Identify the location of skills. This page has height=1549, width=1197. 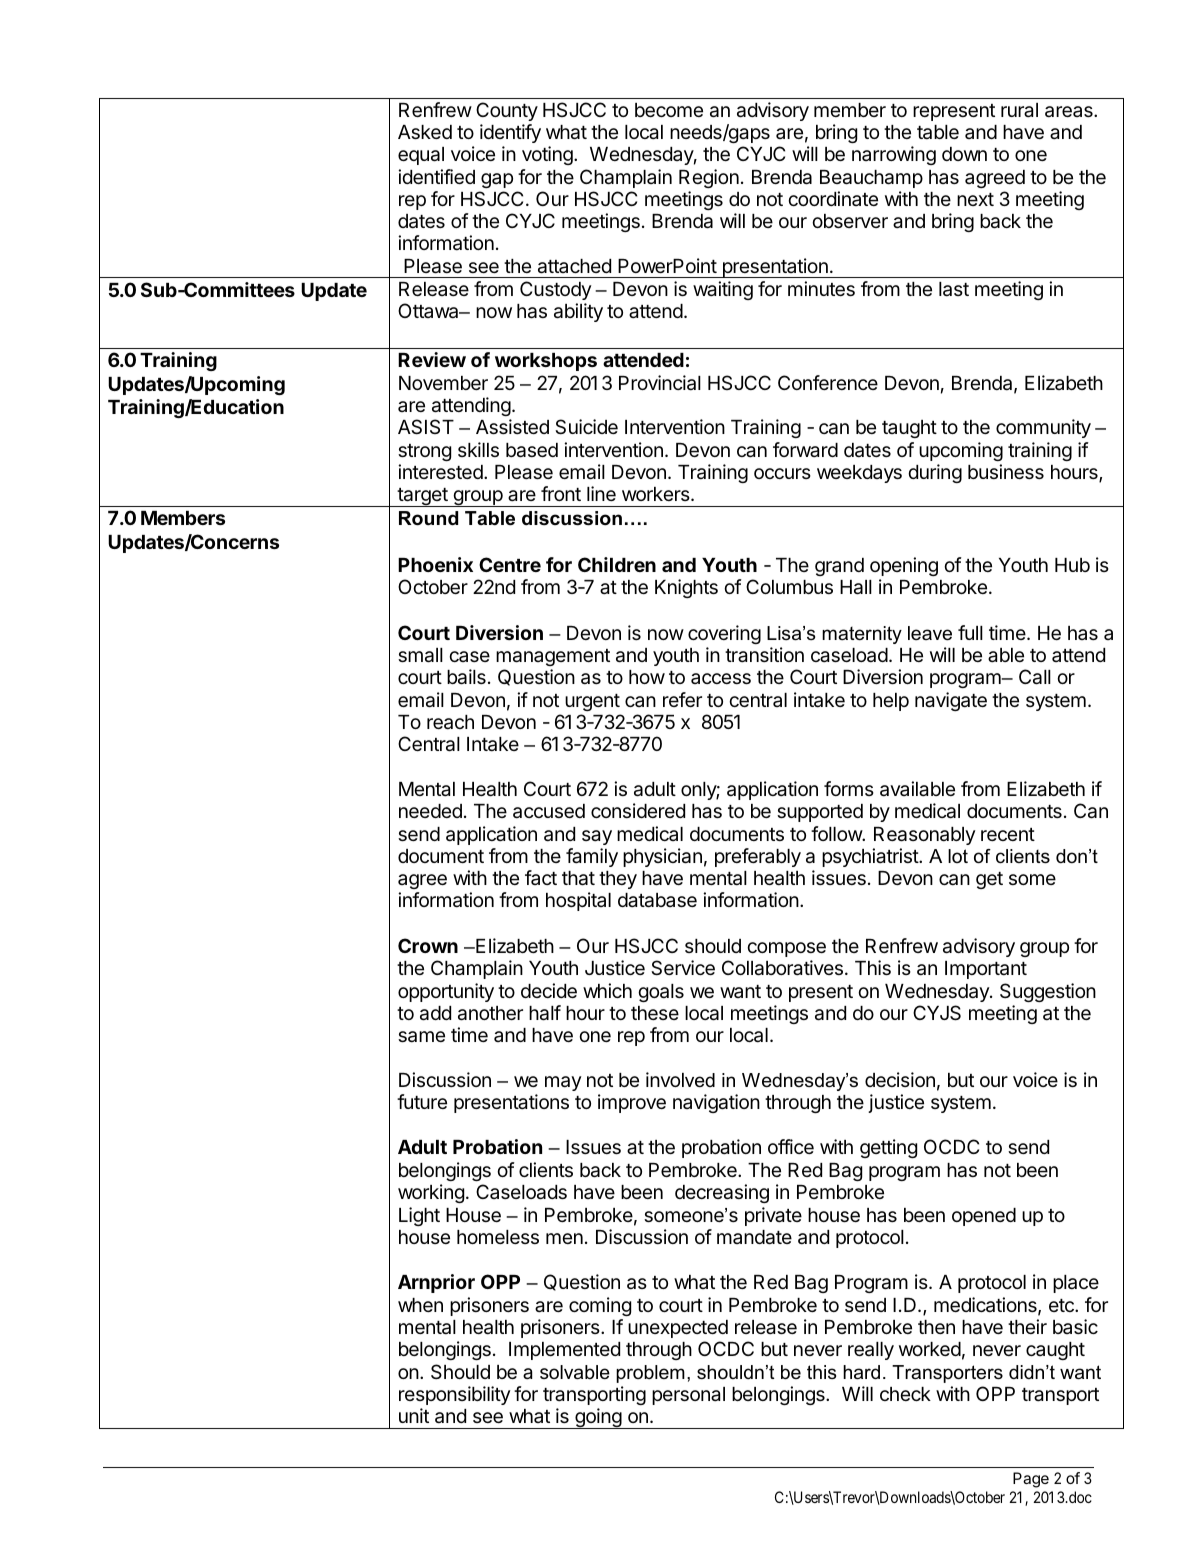
(478, 449).
